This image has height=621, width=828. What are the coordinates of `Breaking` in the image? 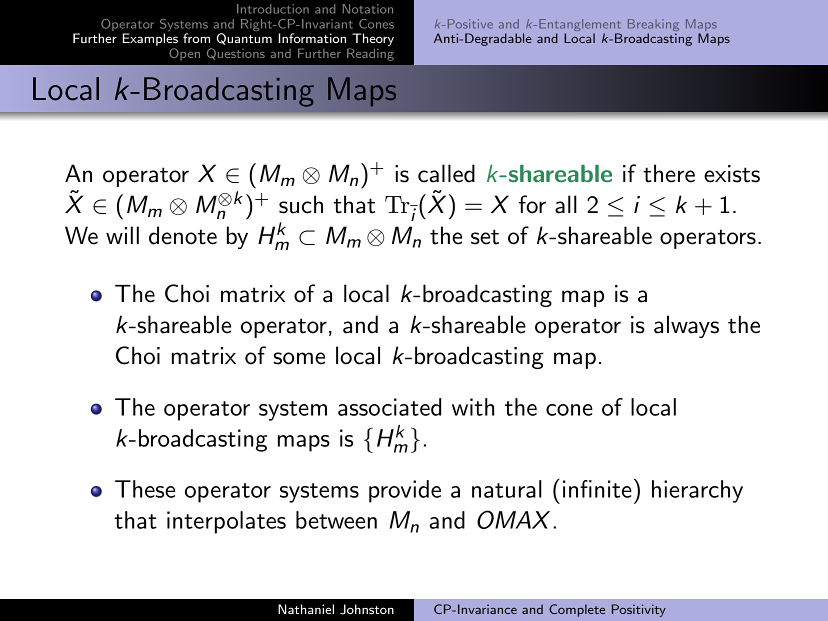 It's located at (653, 26).
